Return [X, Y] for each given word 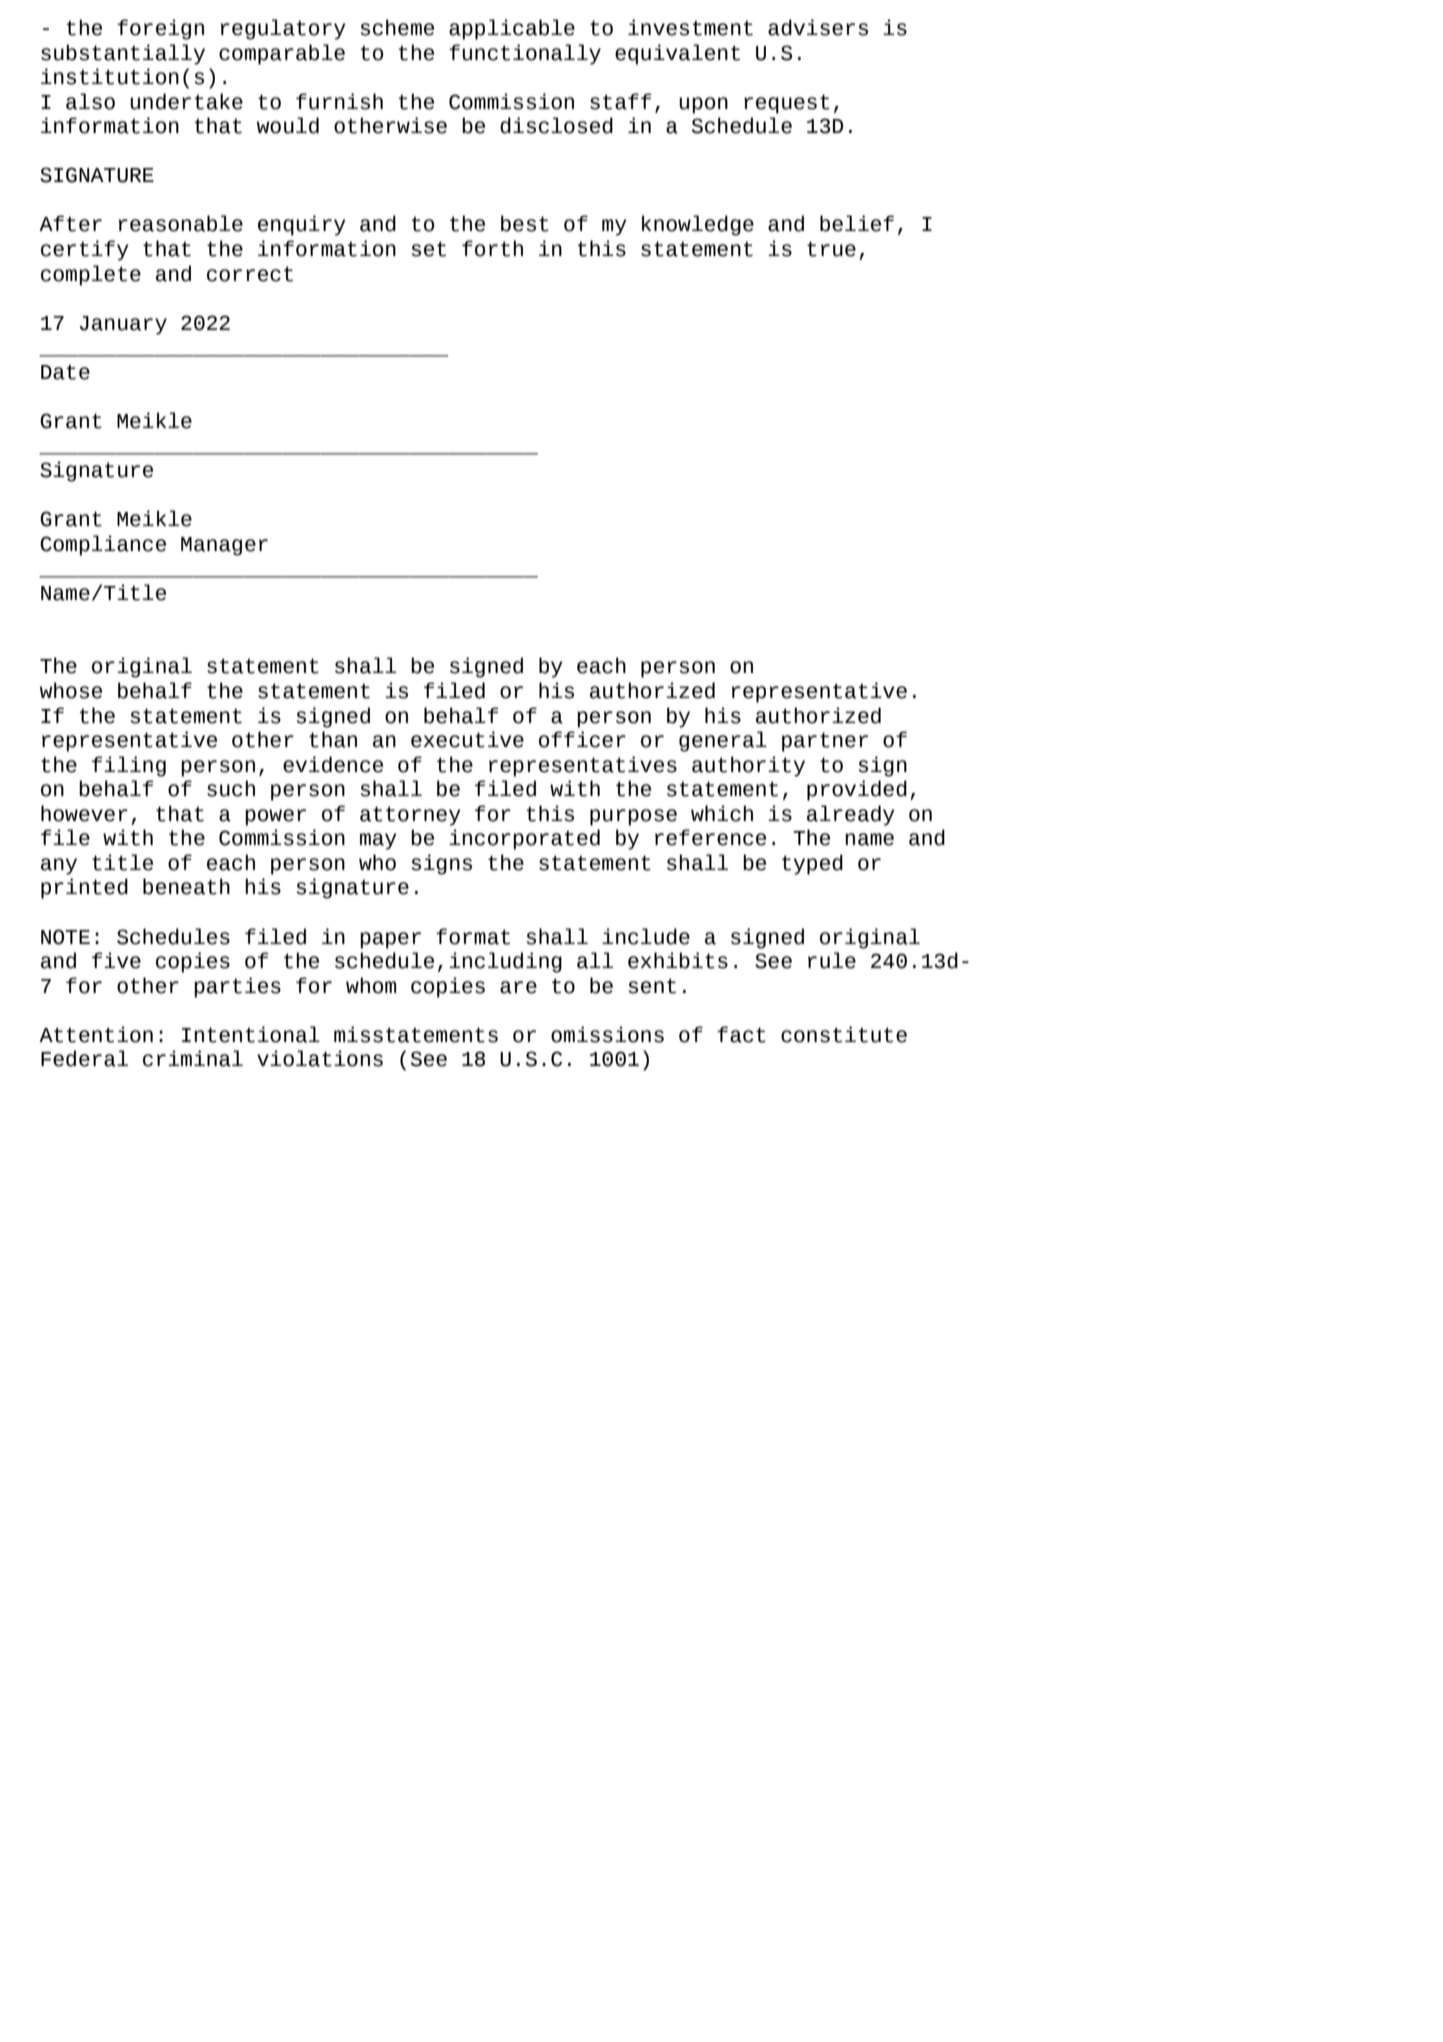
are [518, 987]
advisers [818, 27]
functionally [525, 54]
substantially [123, 54]
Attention [96, 1034]
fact [741, 1034]
